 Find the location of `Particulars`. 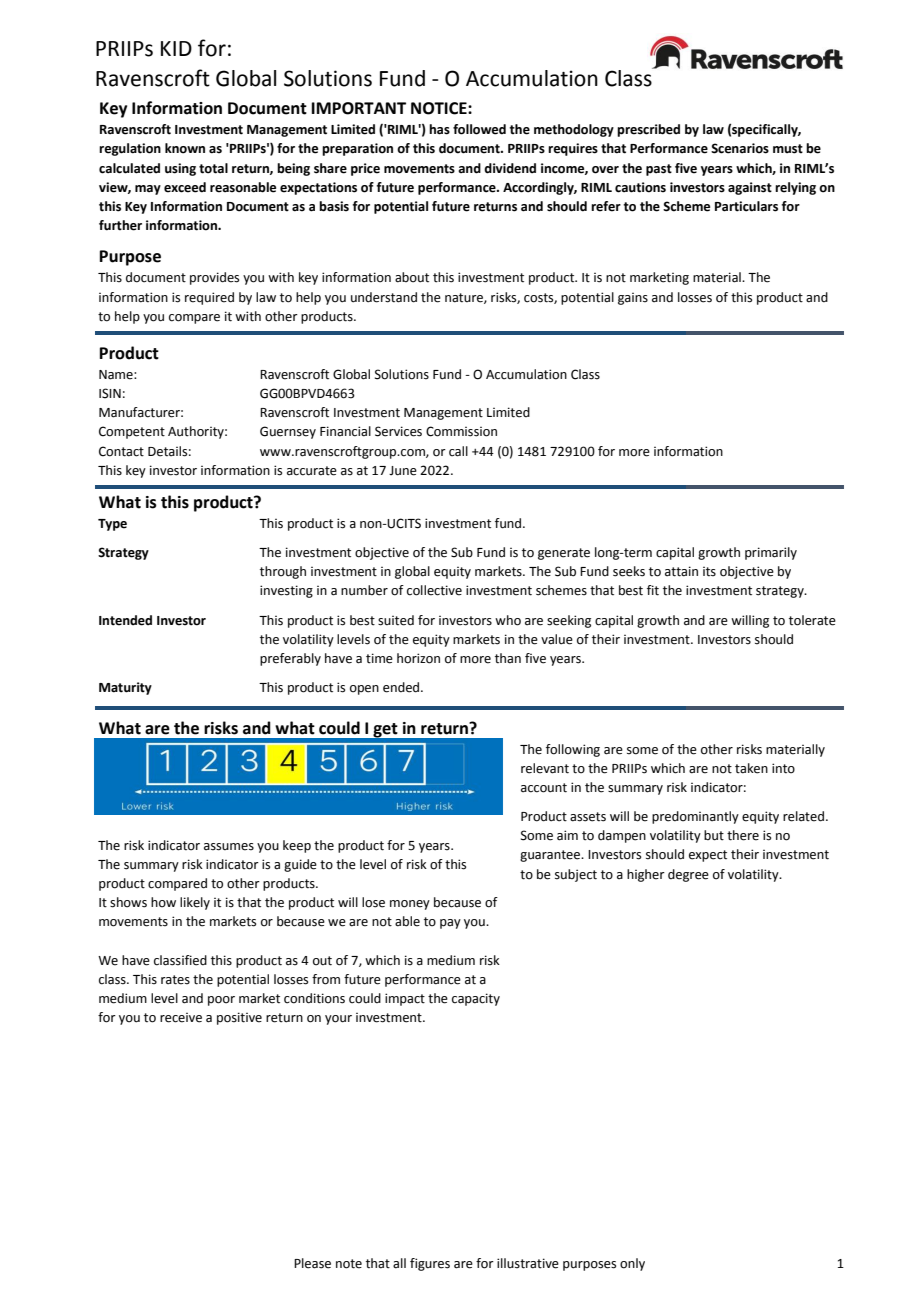

Particulars is located at coordinates (746, 206).
